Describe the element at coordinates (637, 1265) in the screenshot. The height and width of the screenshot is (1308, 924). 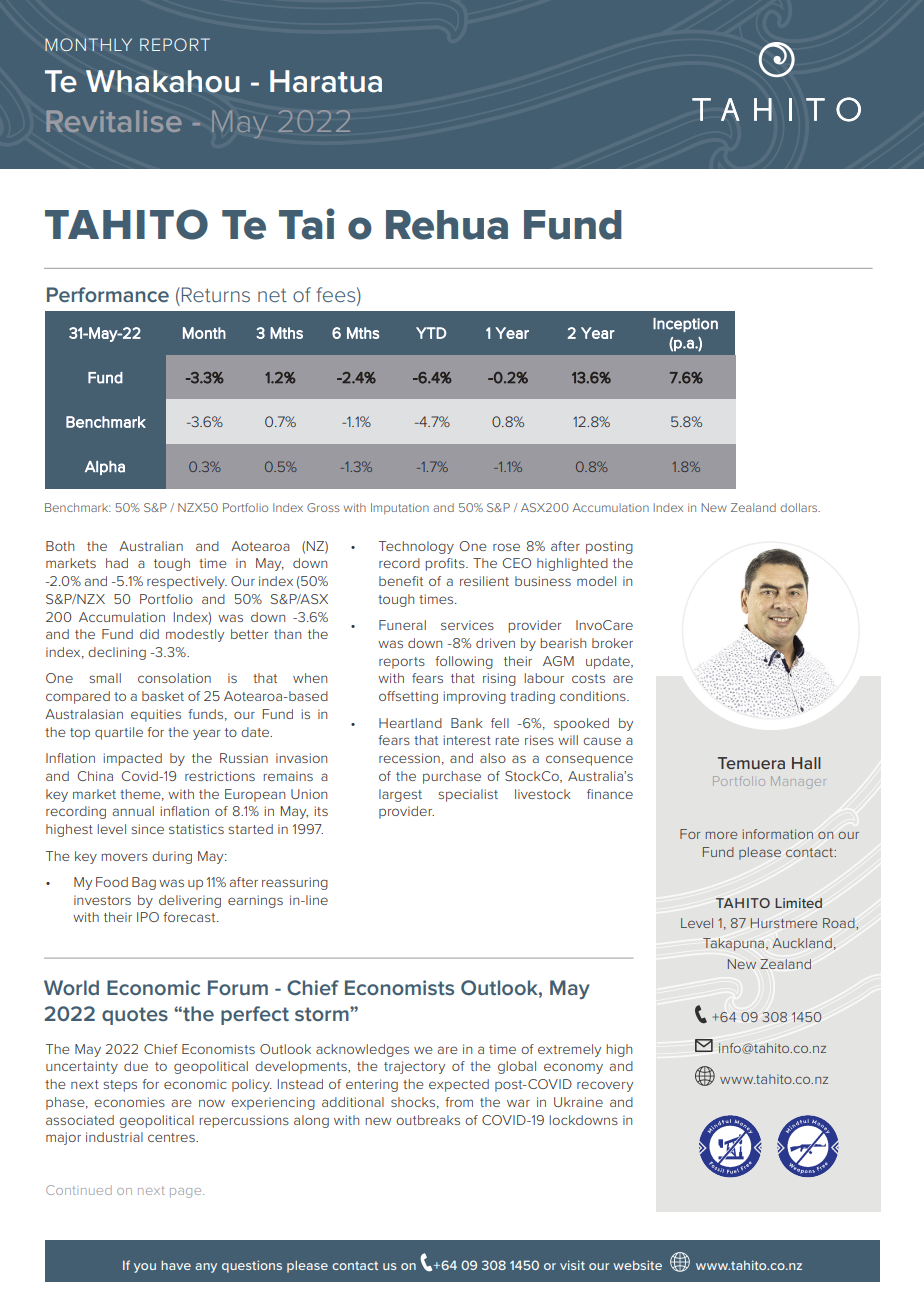
I see `website` at that location.
